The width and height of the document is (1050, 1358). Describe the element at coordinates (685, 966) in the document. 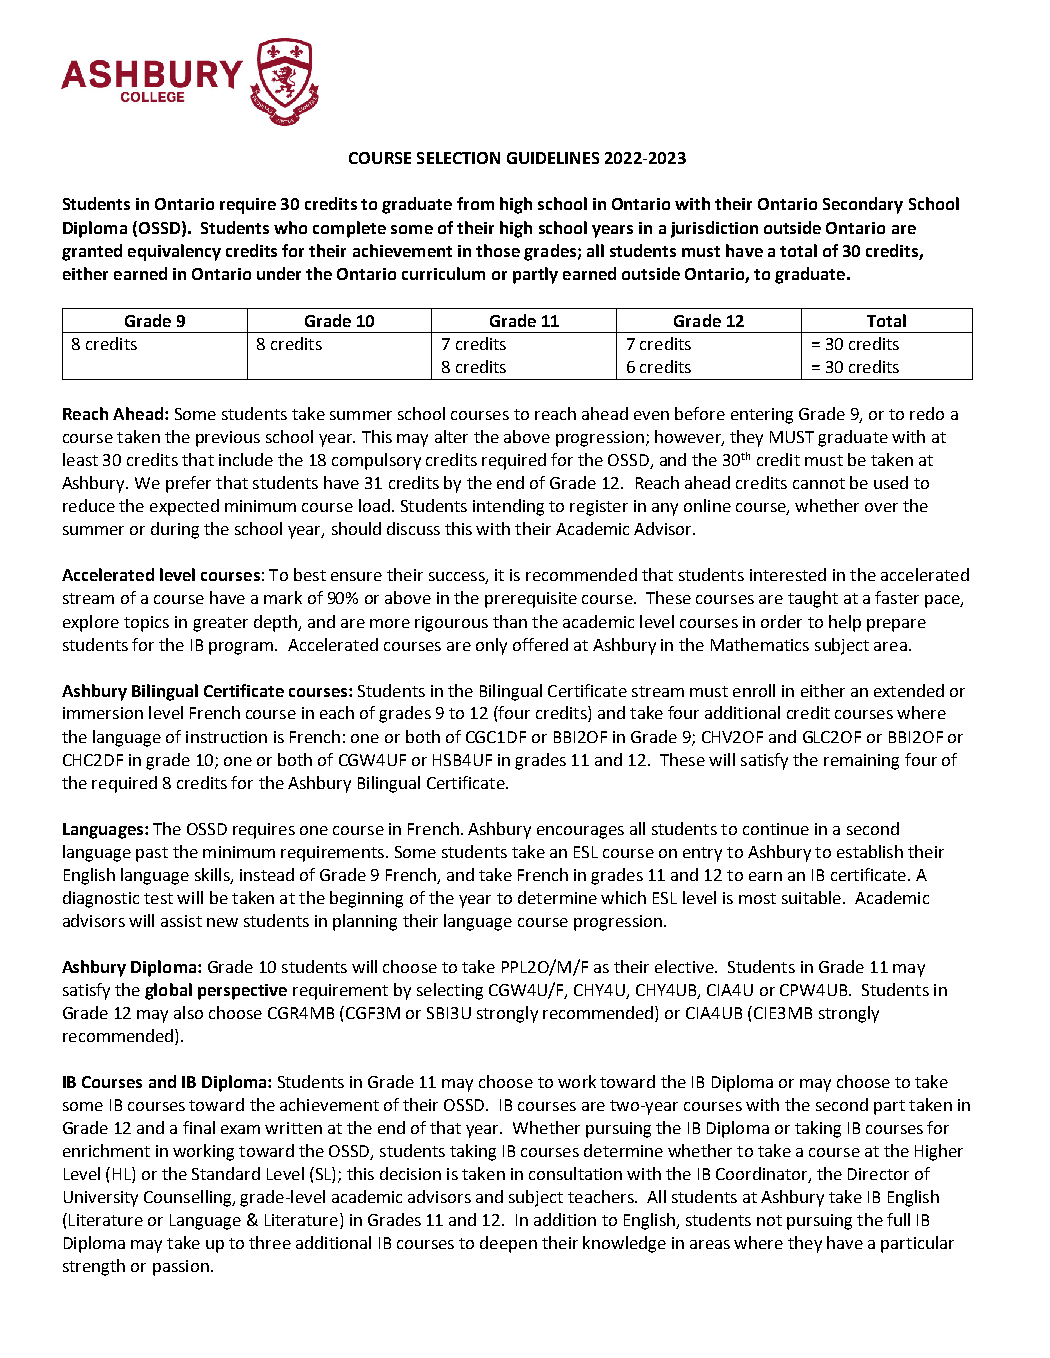

I see `elective` at that location.
